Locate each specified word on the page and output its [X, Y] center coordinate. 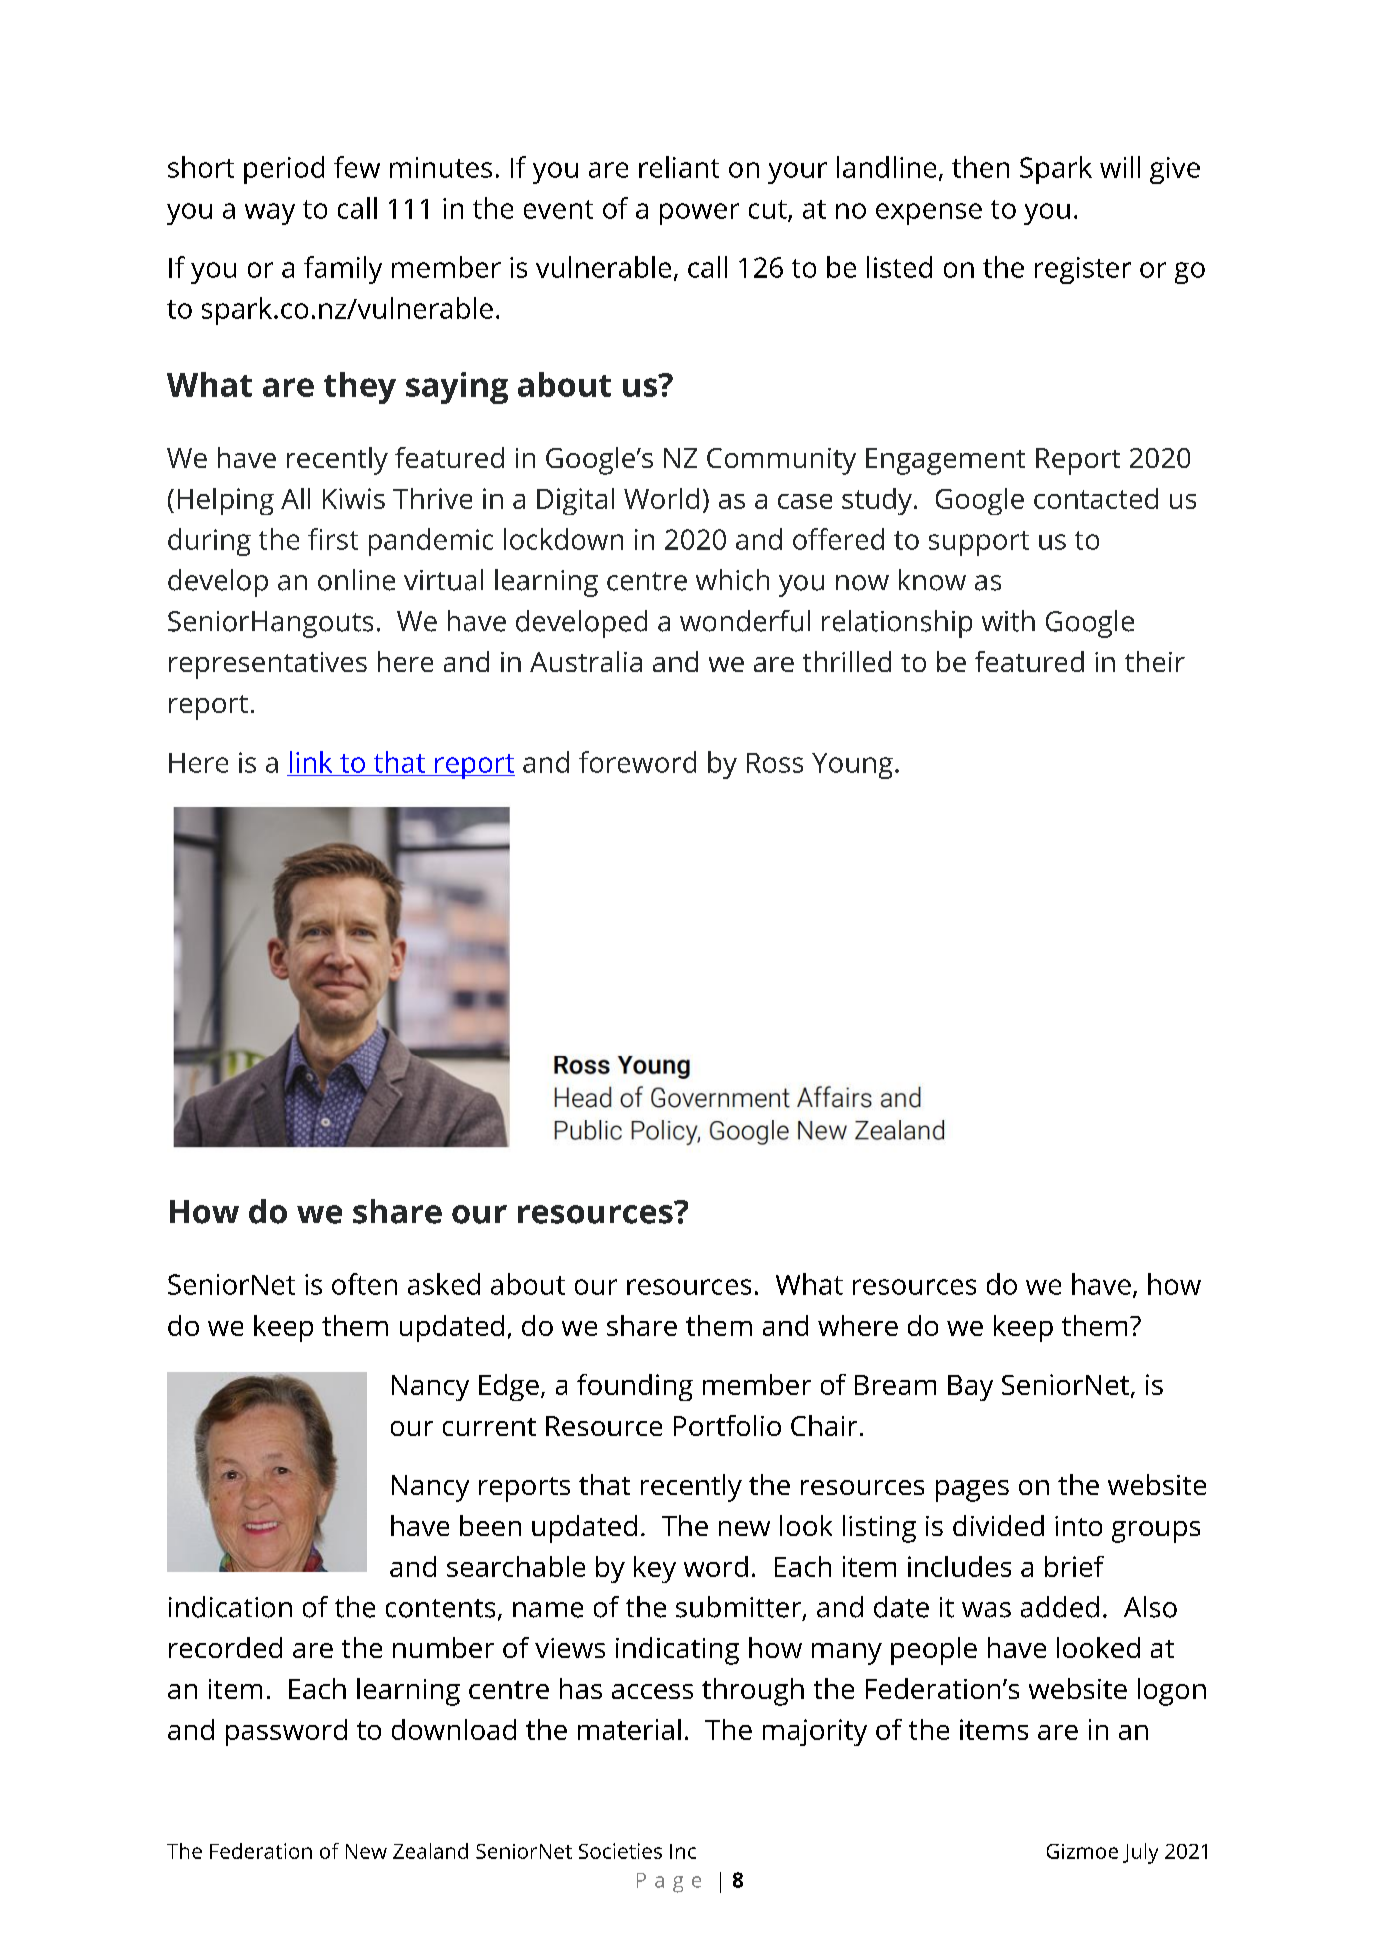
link [311, 762]
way [270, 214]
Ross [775, 763]
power [699, 214]
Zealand [430, 1851]
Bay [970, 1388]
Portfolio [727, 1425]
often [364, 1284]
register [1083, 270]
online [356, 580]
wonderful [745, 621]
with [1008, 621]
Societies [620, 1851]
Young [852, 766]
